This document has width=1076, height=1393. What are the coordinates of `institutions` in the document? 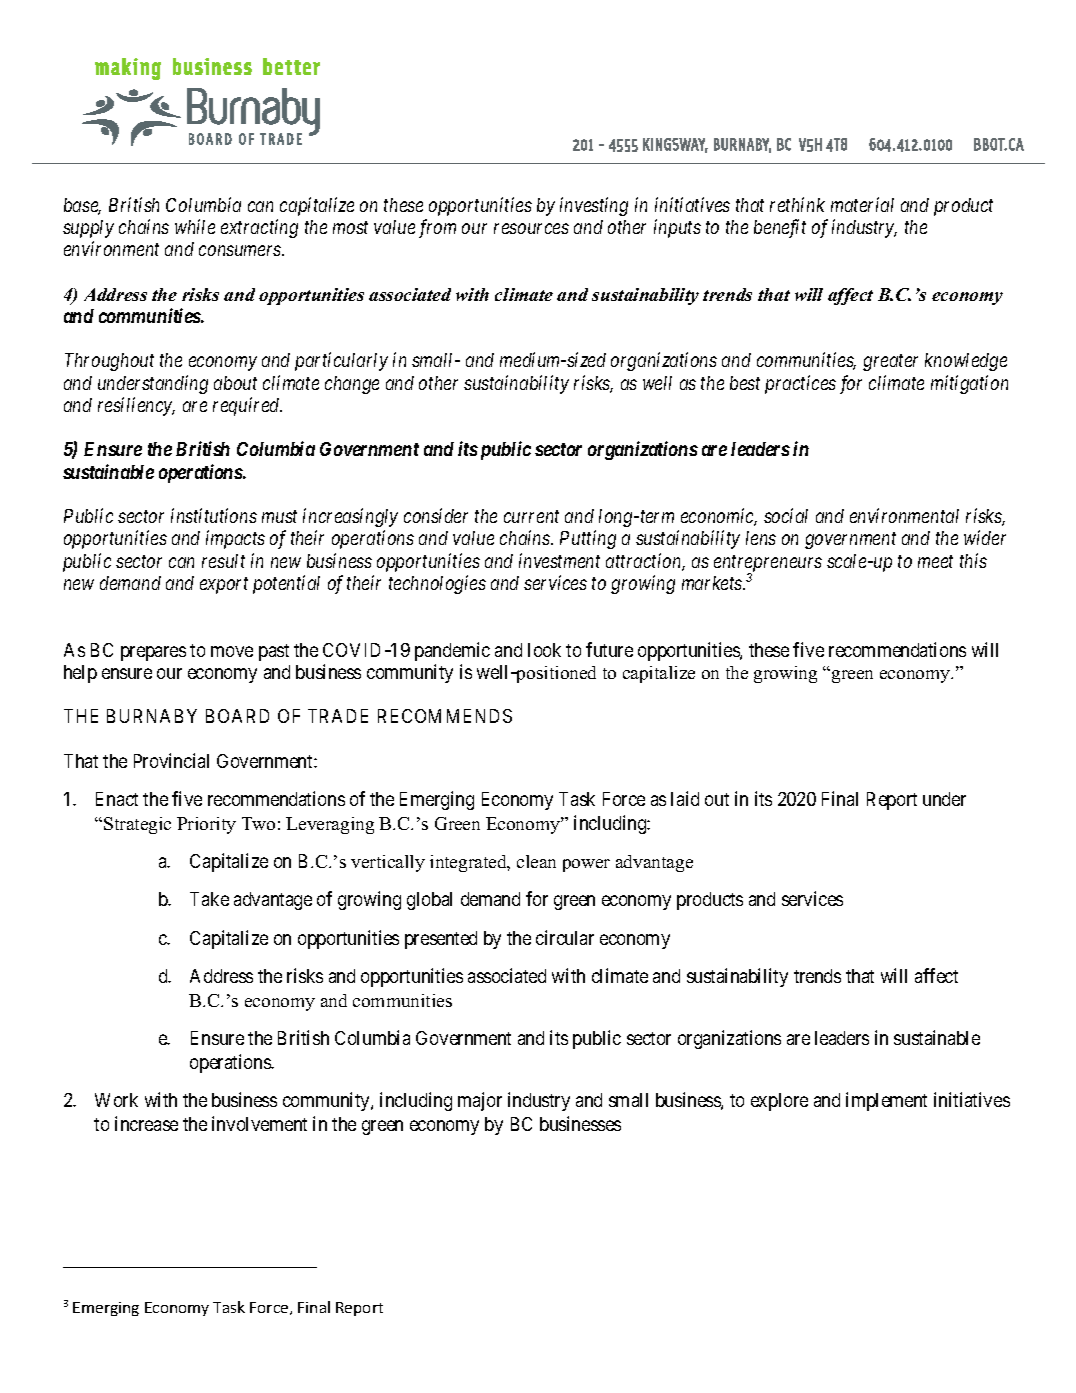 It's located at (214, 516).
